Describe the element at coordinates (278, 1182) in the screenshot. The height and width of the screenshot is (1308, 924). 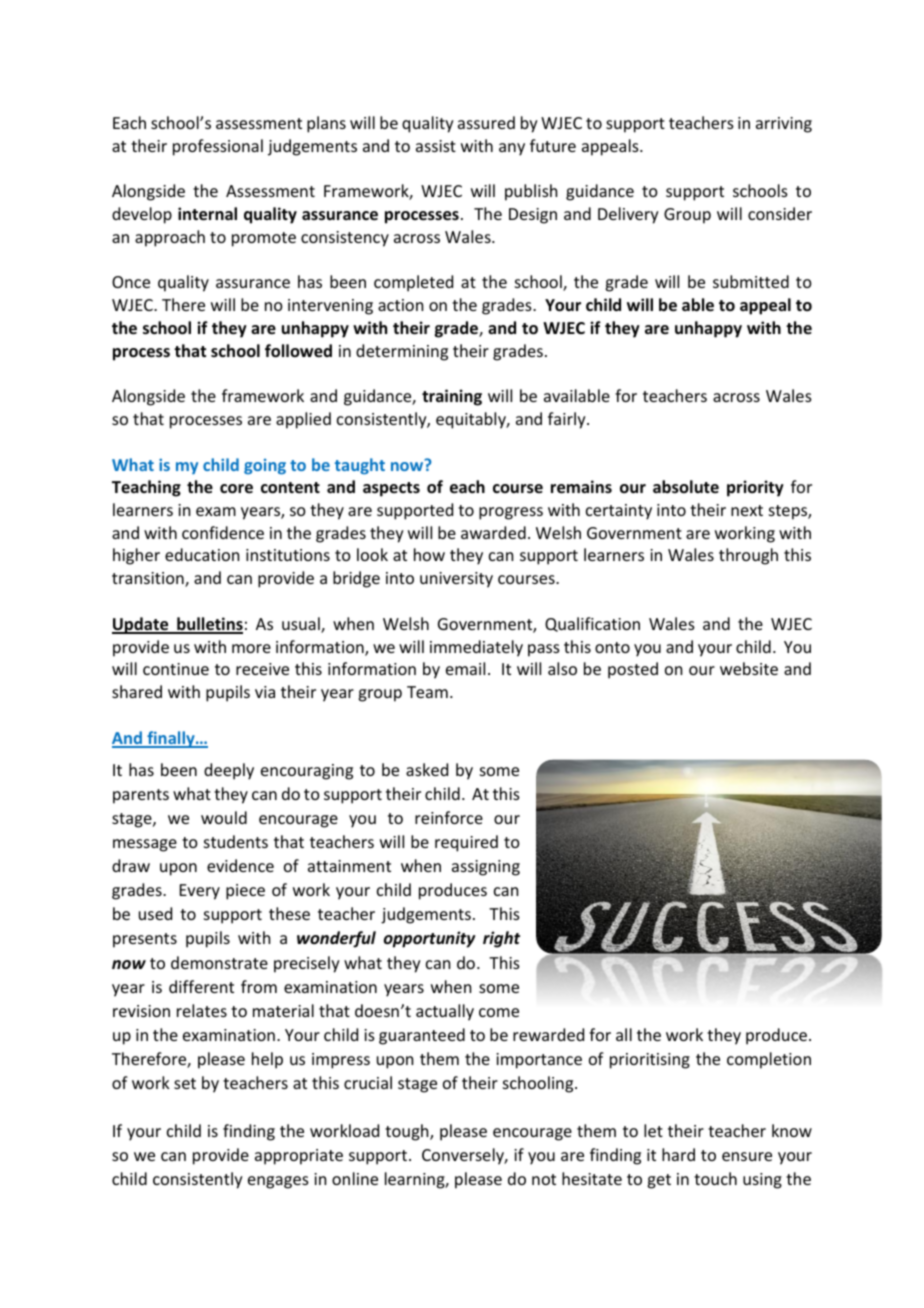
I see `engages` at that location.
